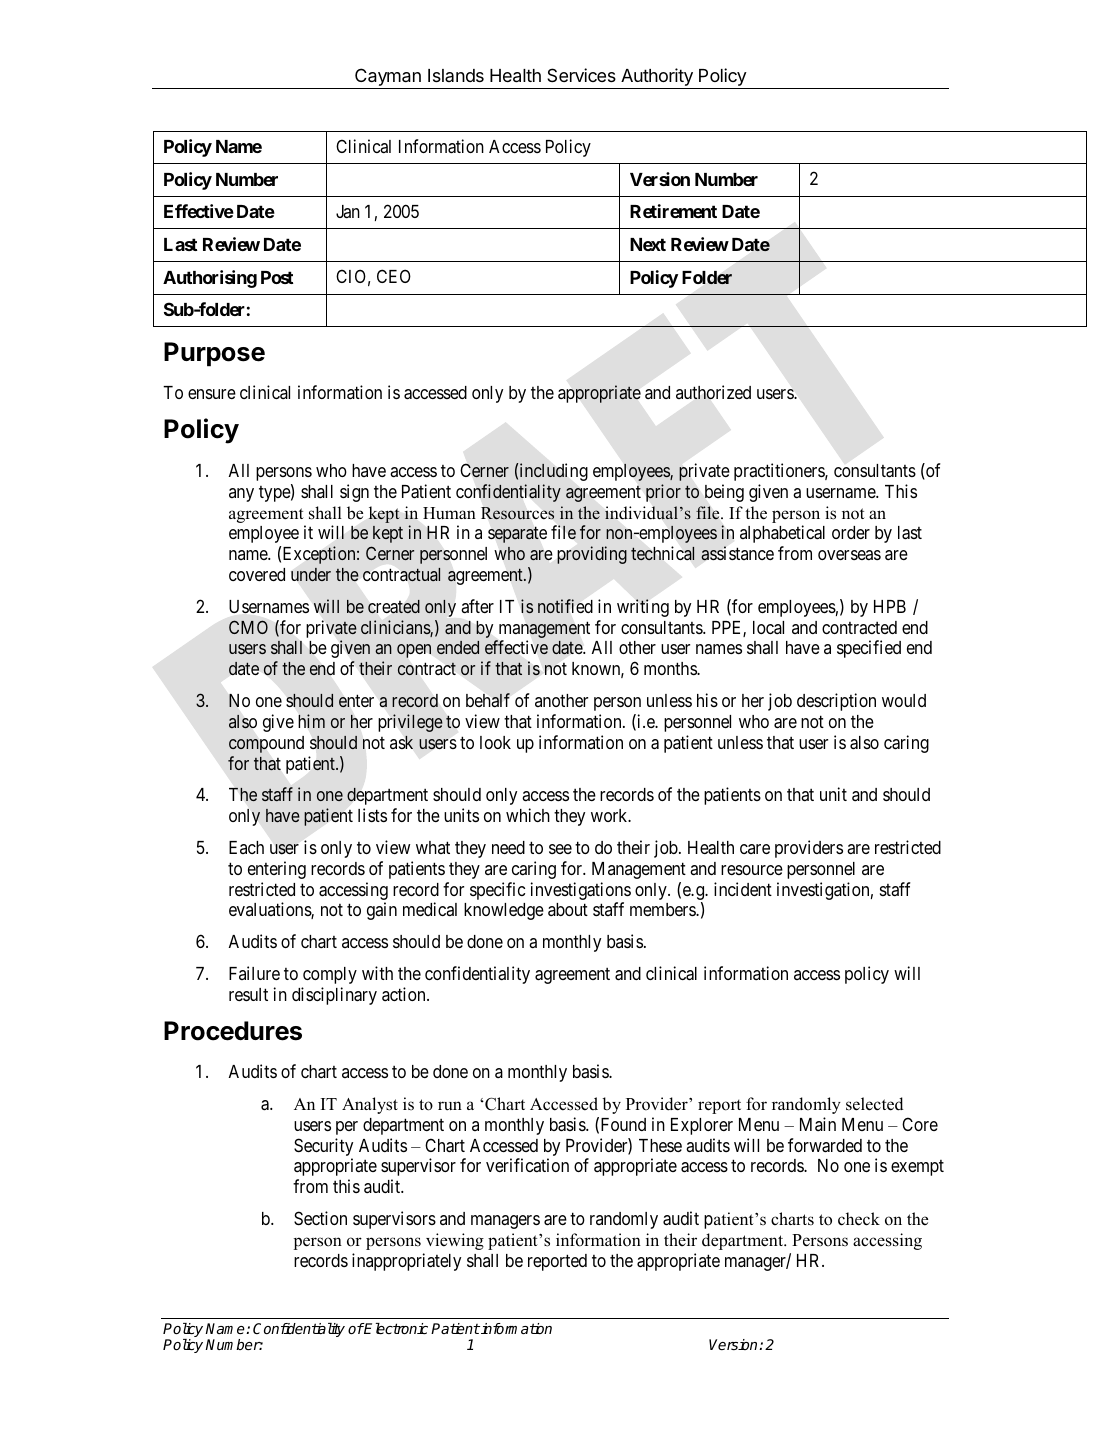 This screenshot has width=1109, height=1436. I want to click on Services, so click(581, 75).
